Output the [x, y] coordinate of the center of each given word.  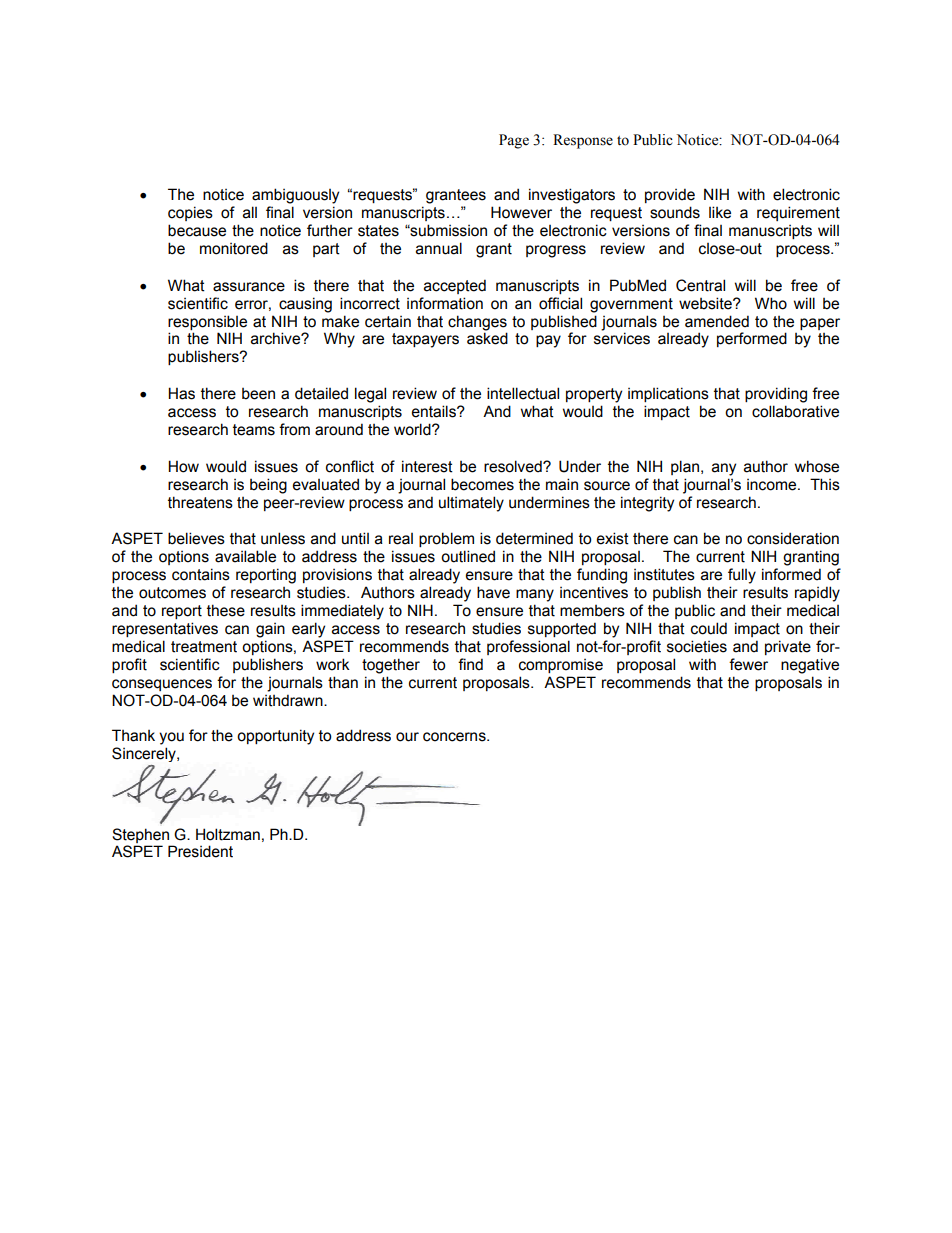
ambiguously [295, 196]
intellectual [523, 393]
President [200, 851]
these [226, 610]
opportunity [275, 737]
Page [514, 141]
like [720, 212]
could [709, 628]
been [258, 394]
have [493, 592]
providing [776, 395]
